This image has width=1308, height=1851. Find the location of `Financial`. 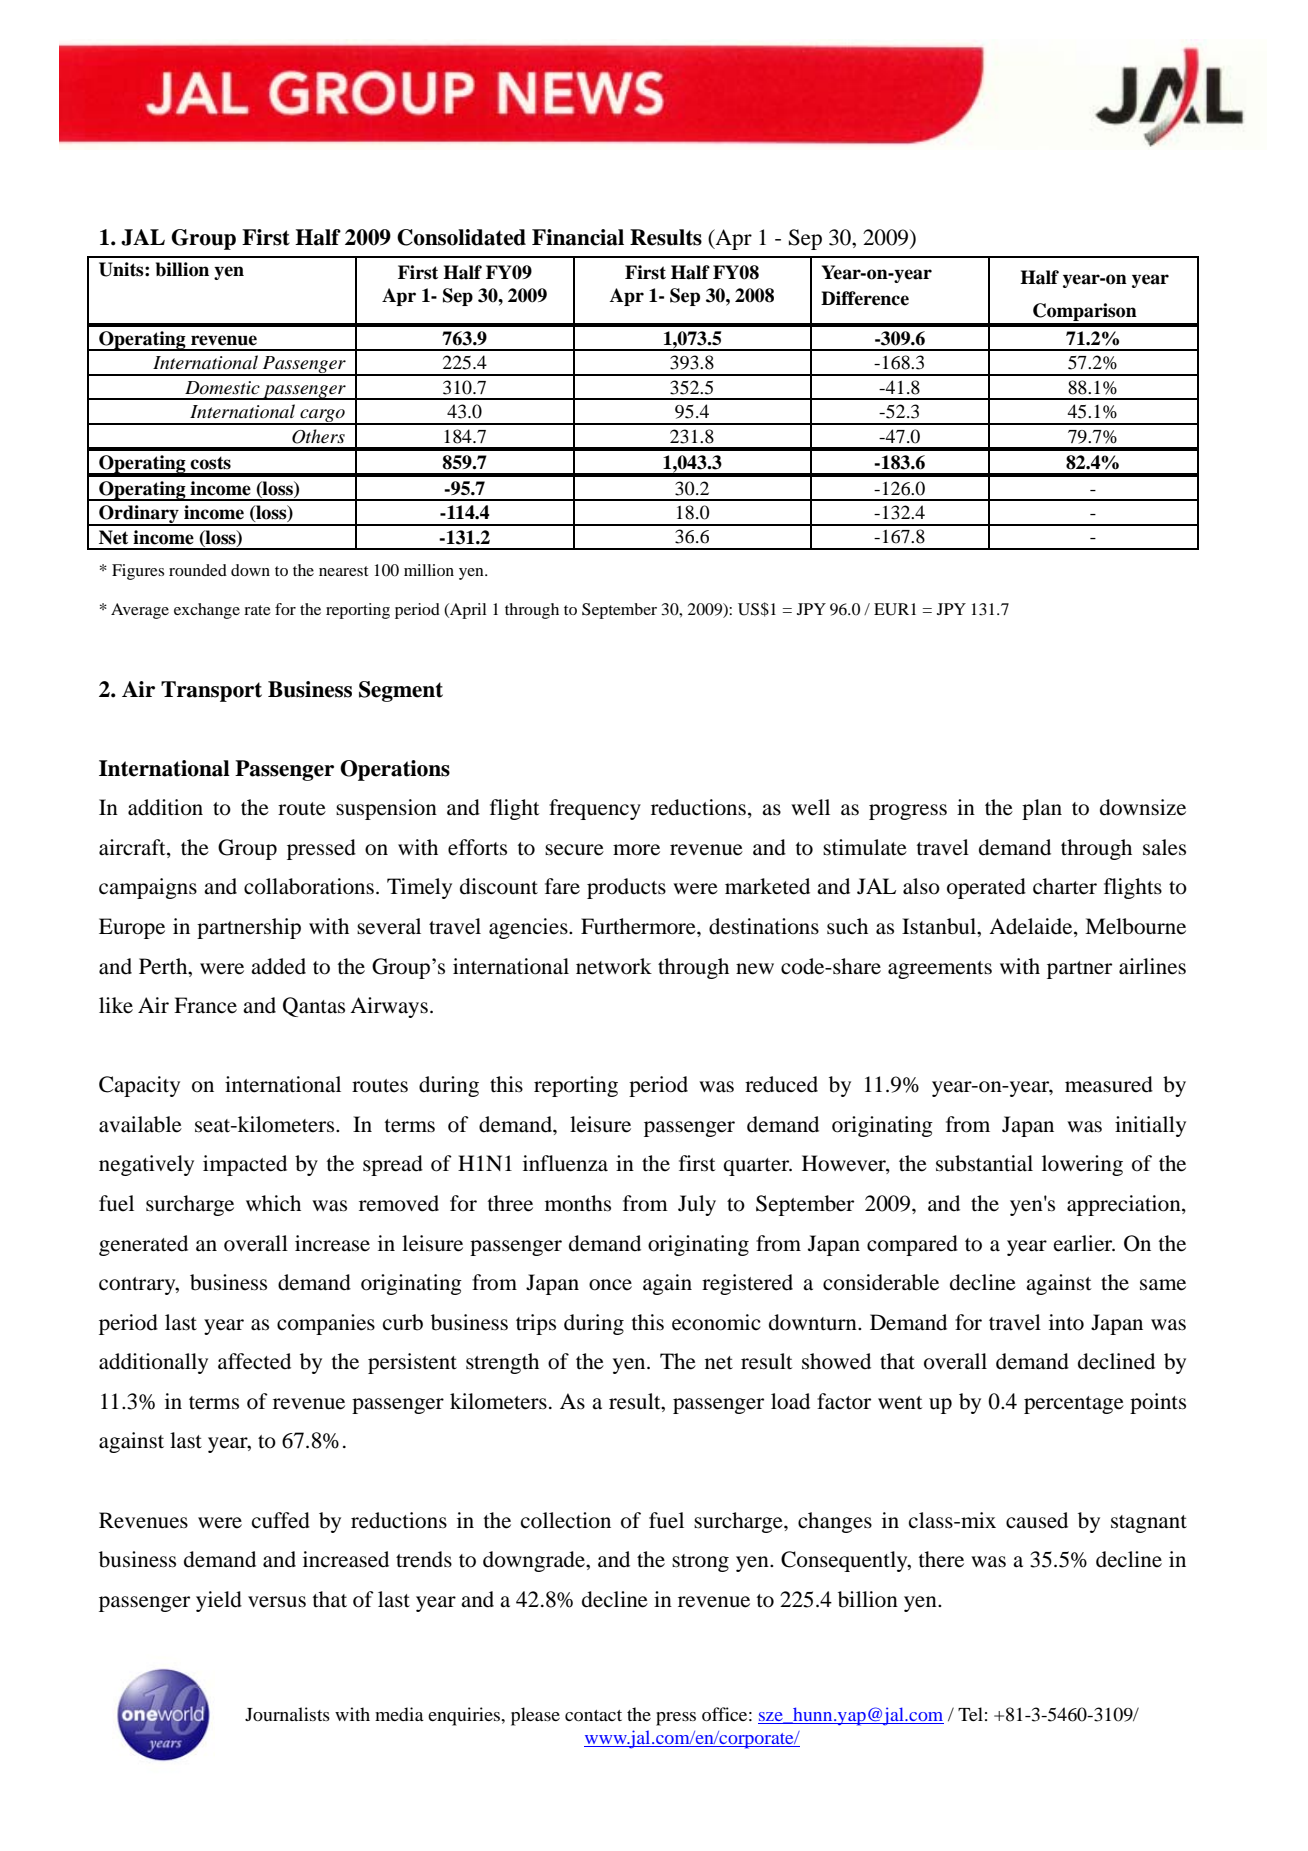

Financial is located at coordinates (578, 237).
